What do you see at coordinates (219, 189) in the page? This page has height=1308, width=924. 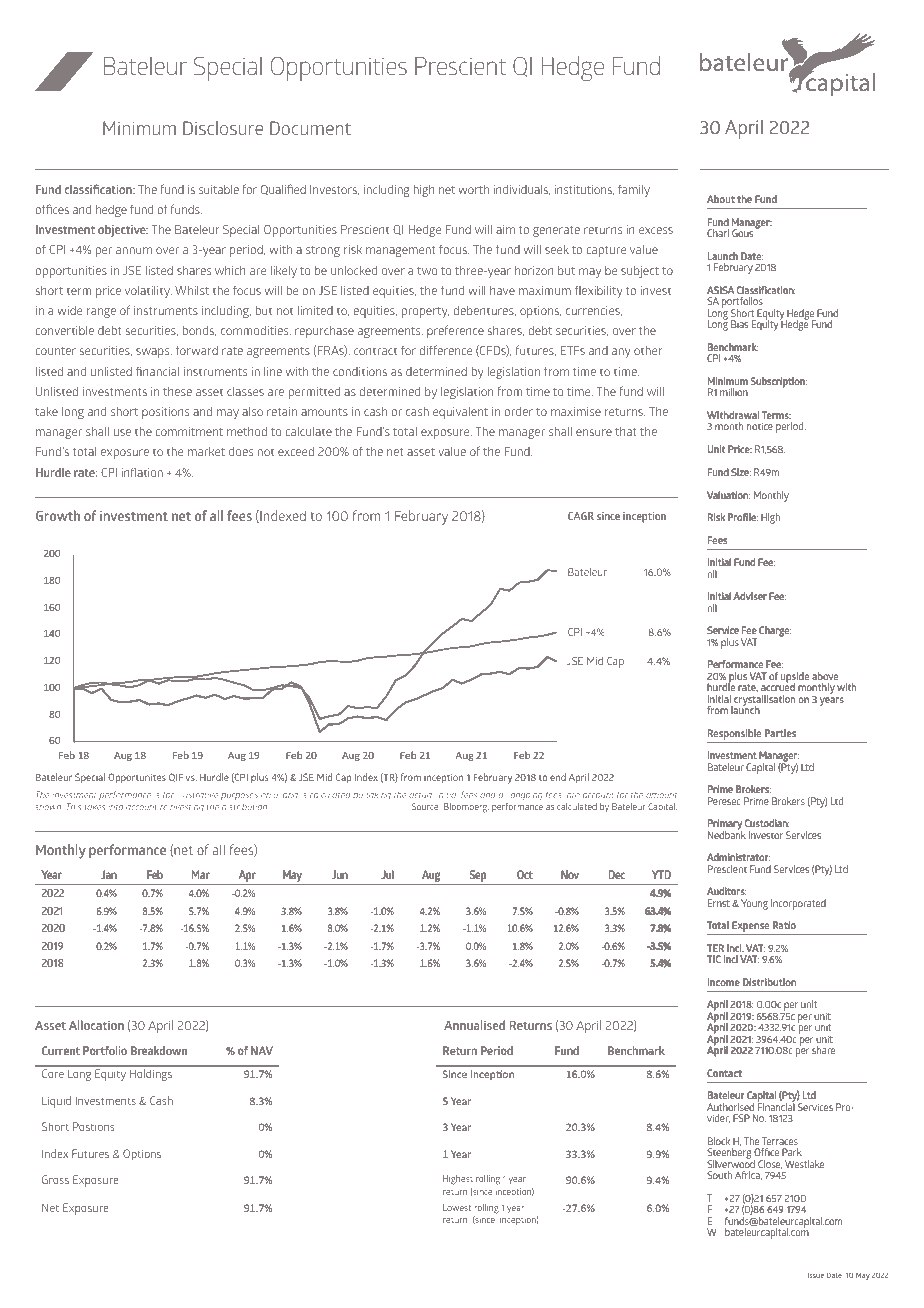 I see `suitable` at bounding box center [219, 189].
